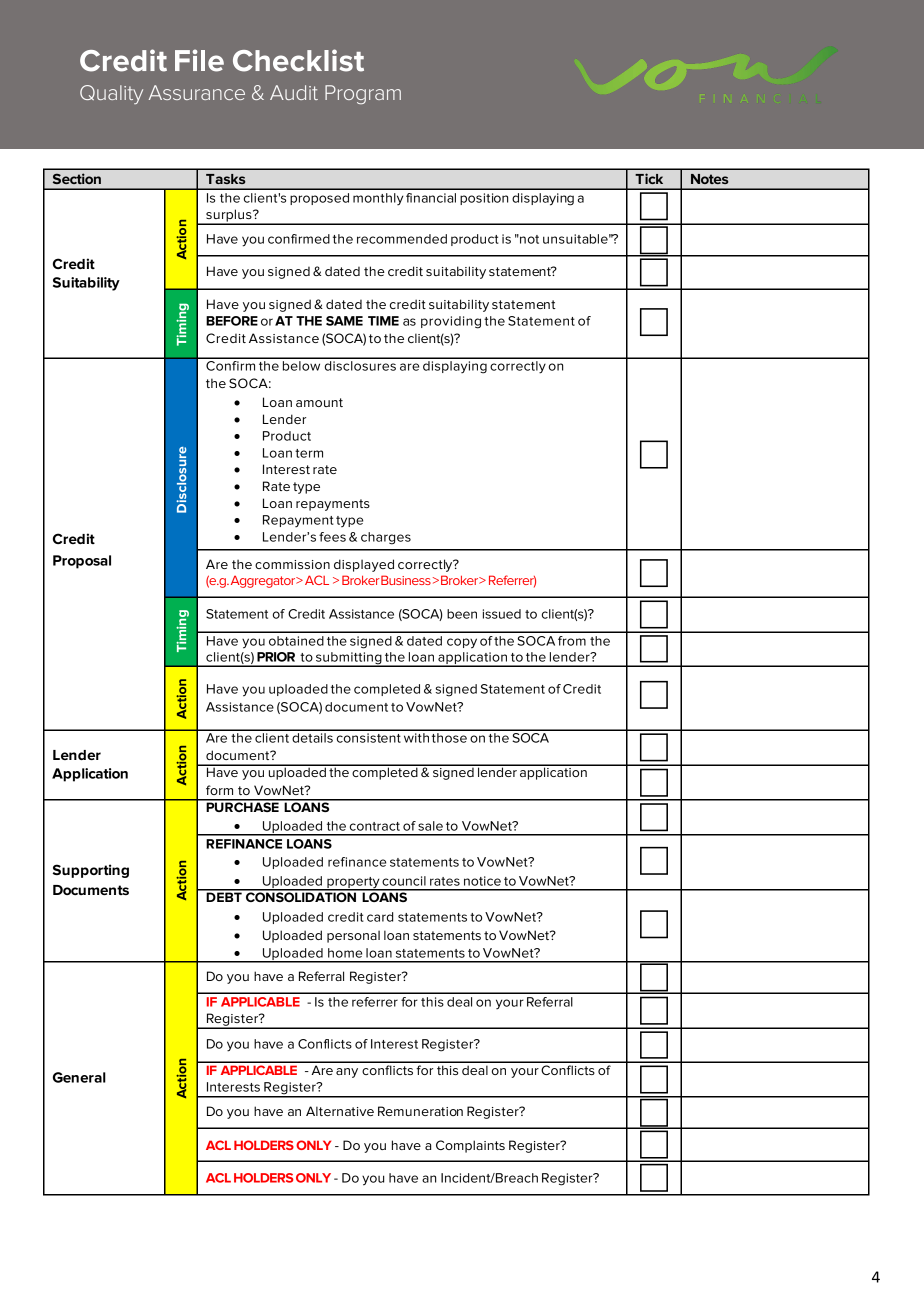 The width and height of the screenshot is (924, 1308). What do you see at coordinates (294, 92) in the screenshot?
I see `Audit` at bounding box center [294, 92].
